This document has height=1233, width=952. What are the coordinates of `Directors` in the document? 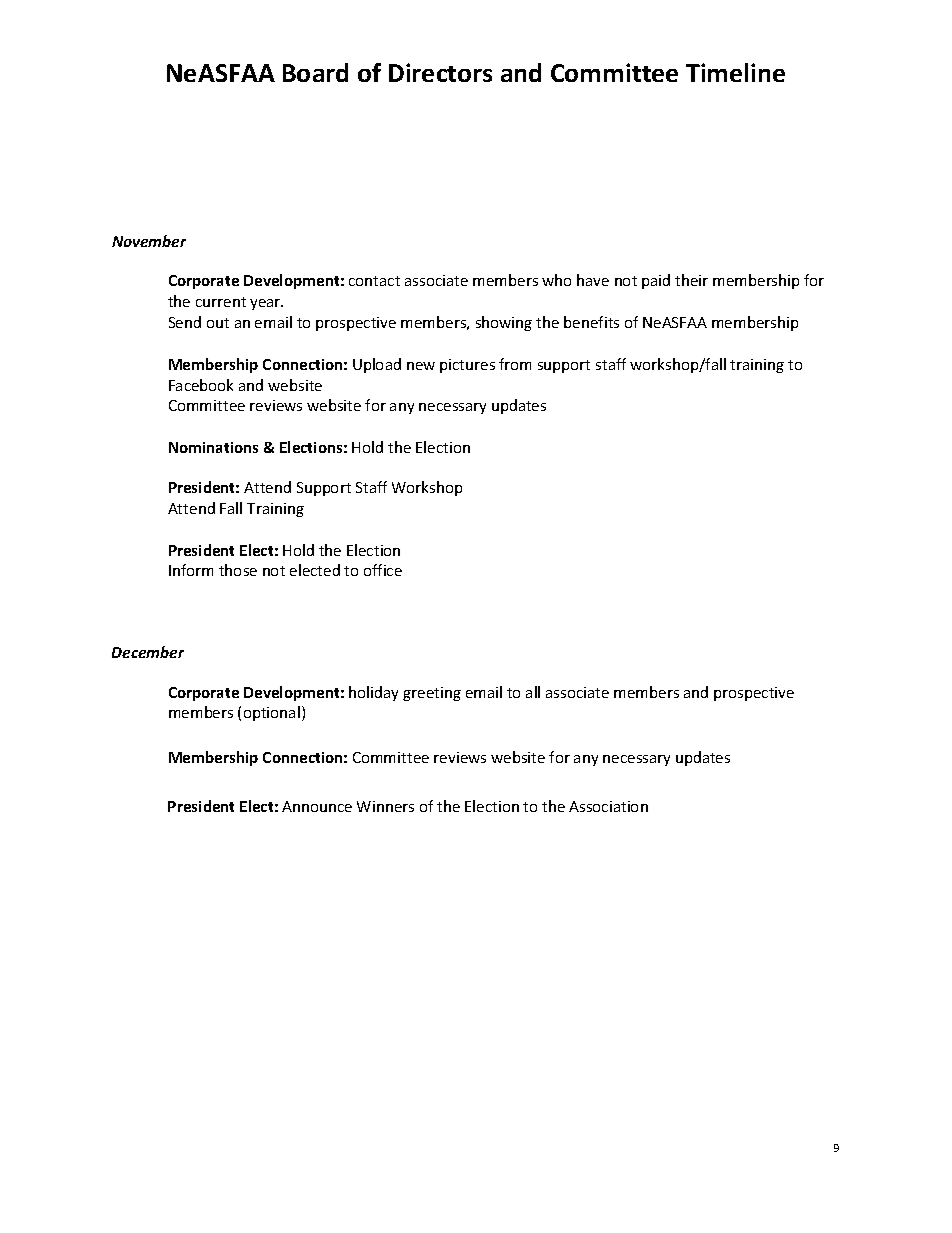 It's located at (440, 72).
